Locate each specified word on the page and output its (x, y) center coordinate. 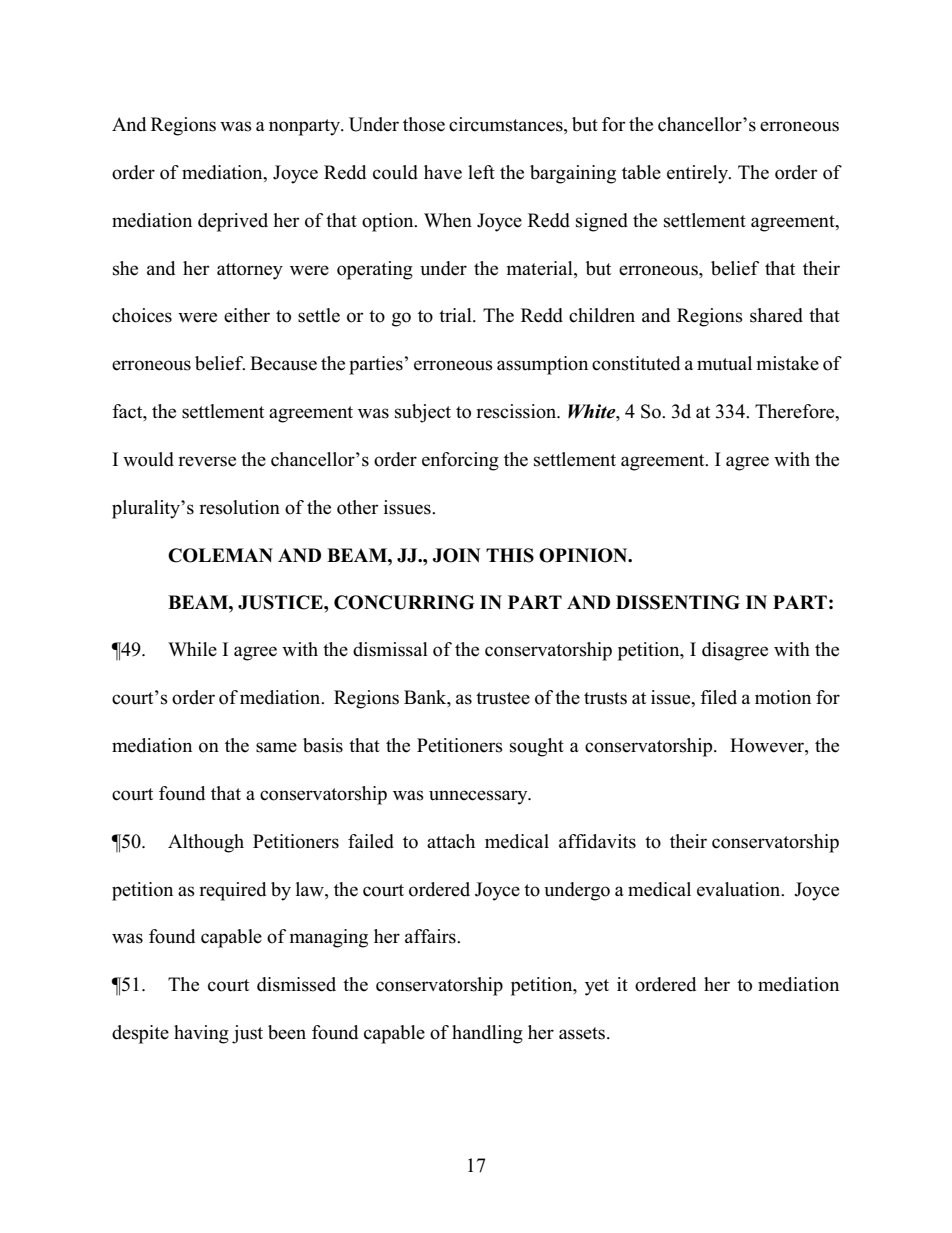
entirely (698, 174)
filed (718, 697)
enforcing (460, 461)
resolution (239, 507)
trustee (503, 698)
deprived (233, 222)
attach (451, 841)
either (247, 315)
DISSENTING (678, 602)
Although (206, 843)
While (192, 649)
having (201, 1034)
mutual (724, 363)
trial (456, 315)
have (443, 172)
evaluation (740, 889)
